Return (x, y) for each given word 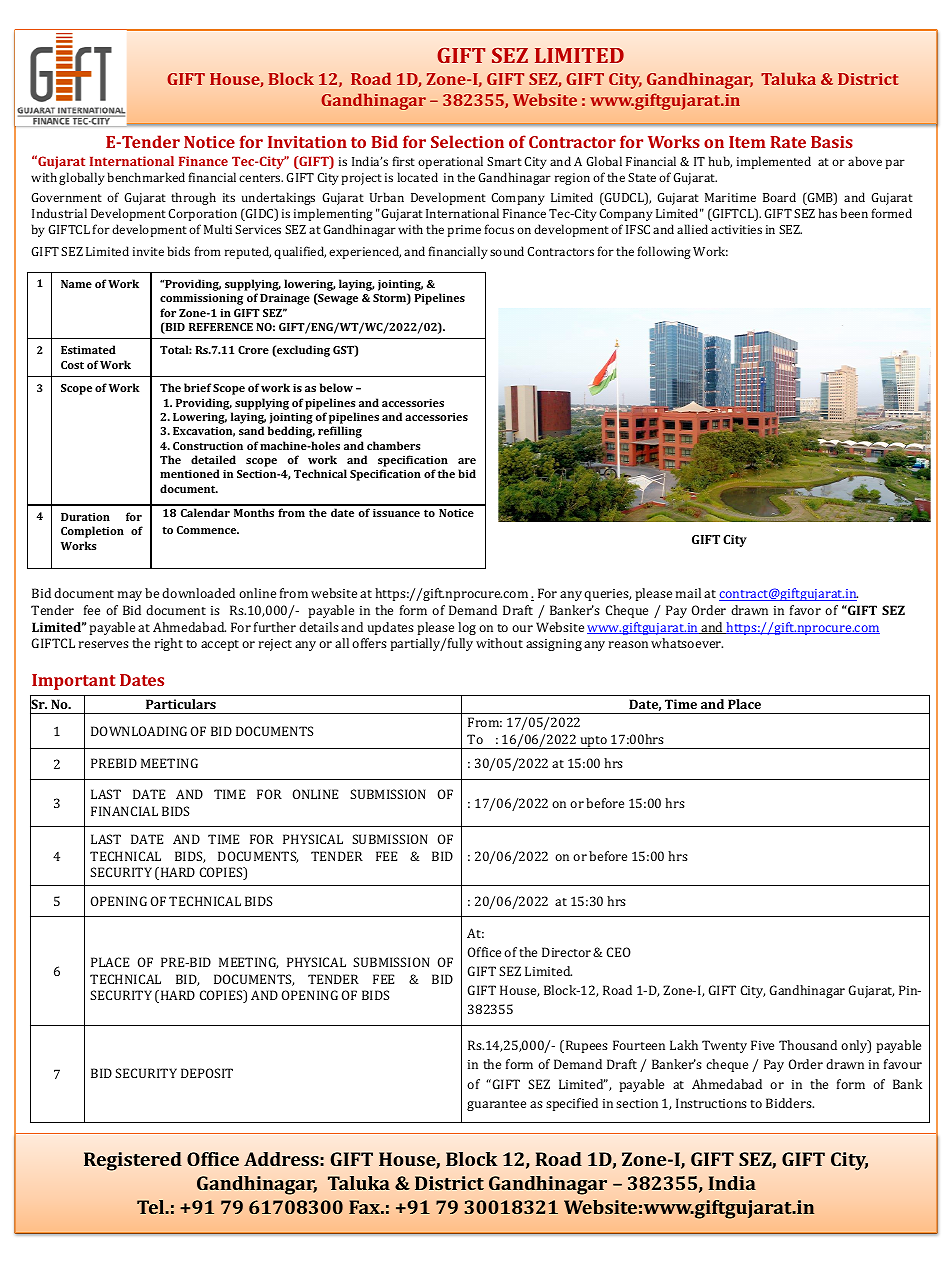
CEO (619, 952)
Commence (208, 530)
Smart (504, 161)
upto (593, 742)
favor (805, 610)
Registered (133, 1161)
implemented (774, 162)
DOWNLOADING (139, 731)
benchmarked (146, 177)
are (467, 461)
